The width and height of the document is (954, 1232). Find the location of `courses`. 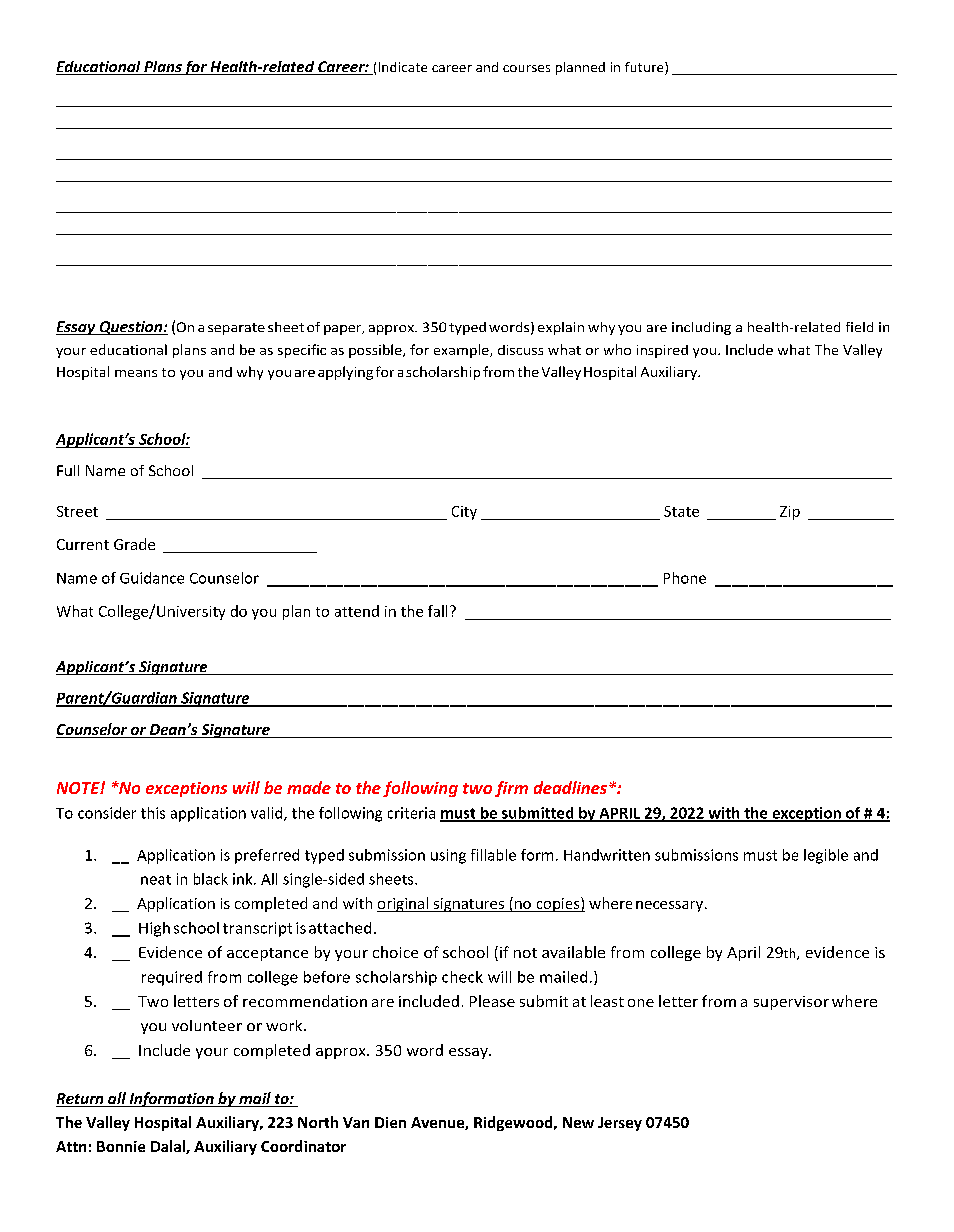

courses is located at coordinates (526, 68).
